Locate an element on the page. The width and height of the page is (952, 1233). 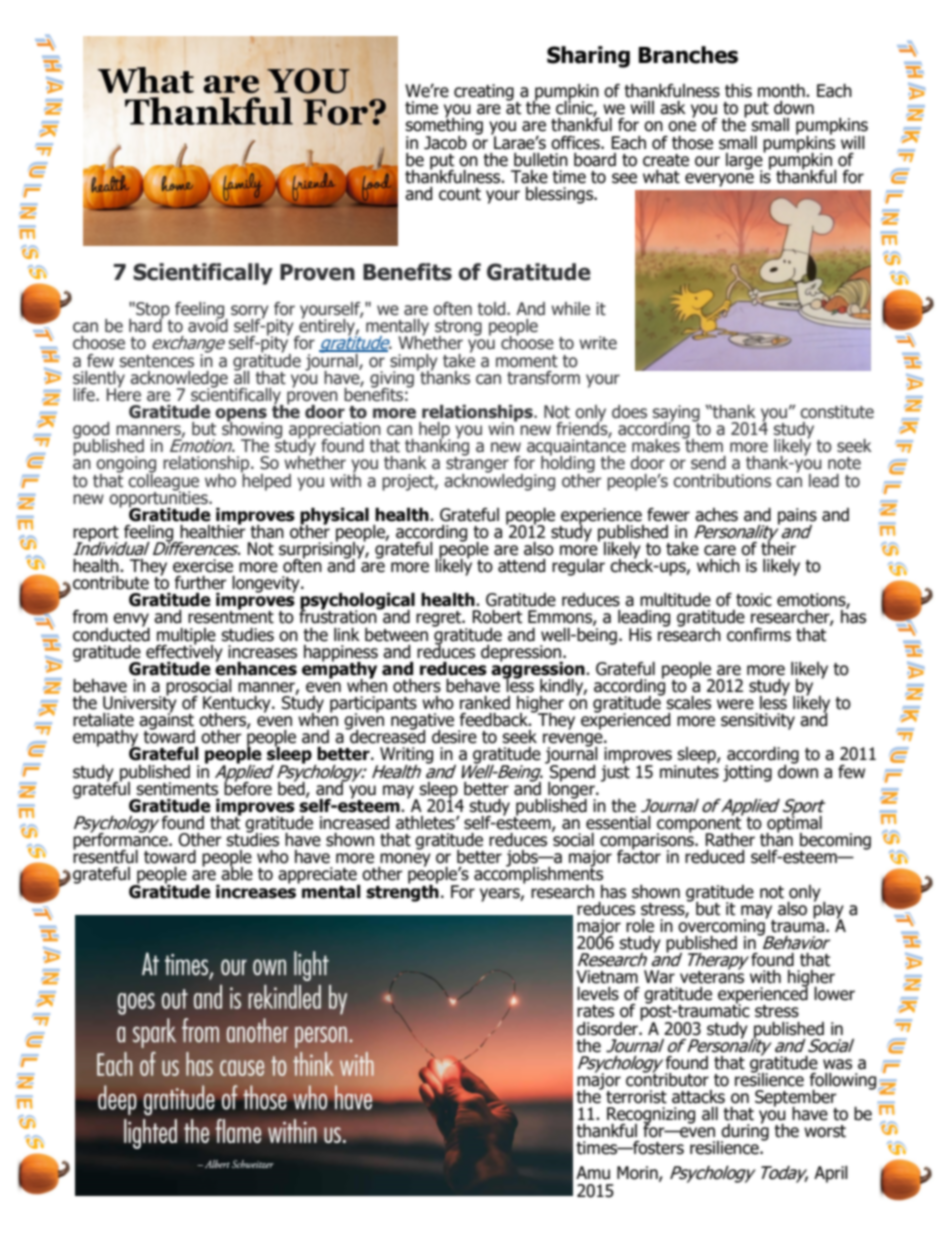
appreciate is located at coordinates (318, 876).
